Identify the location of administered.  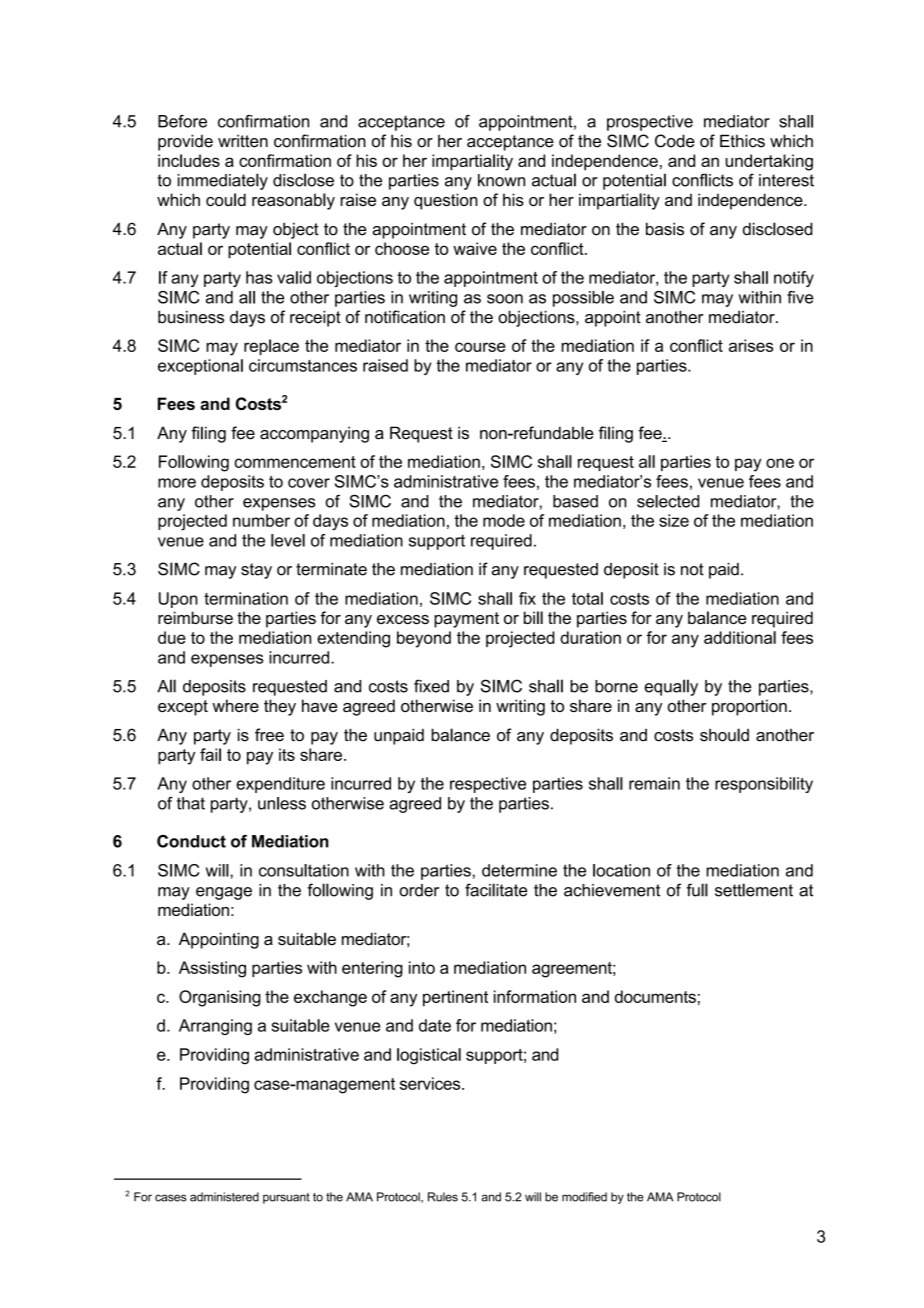
(224, 1197).
